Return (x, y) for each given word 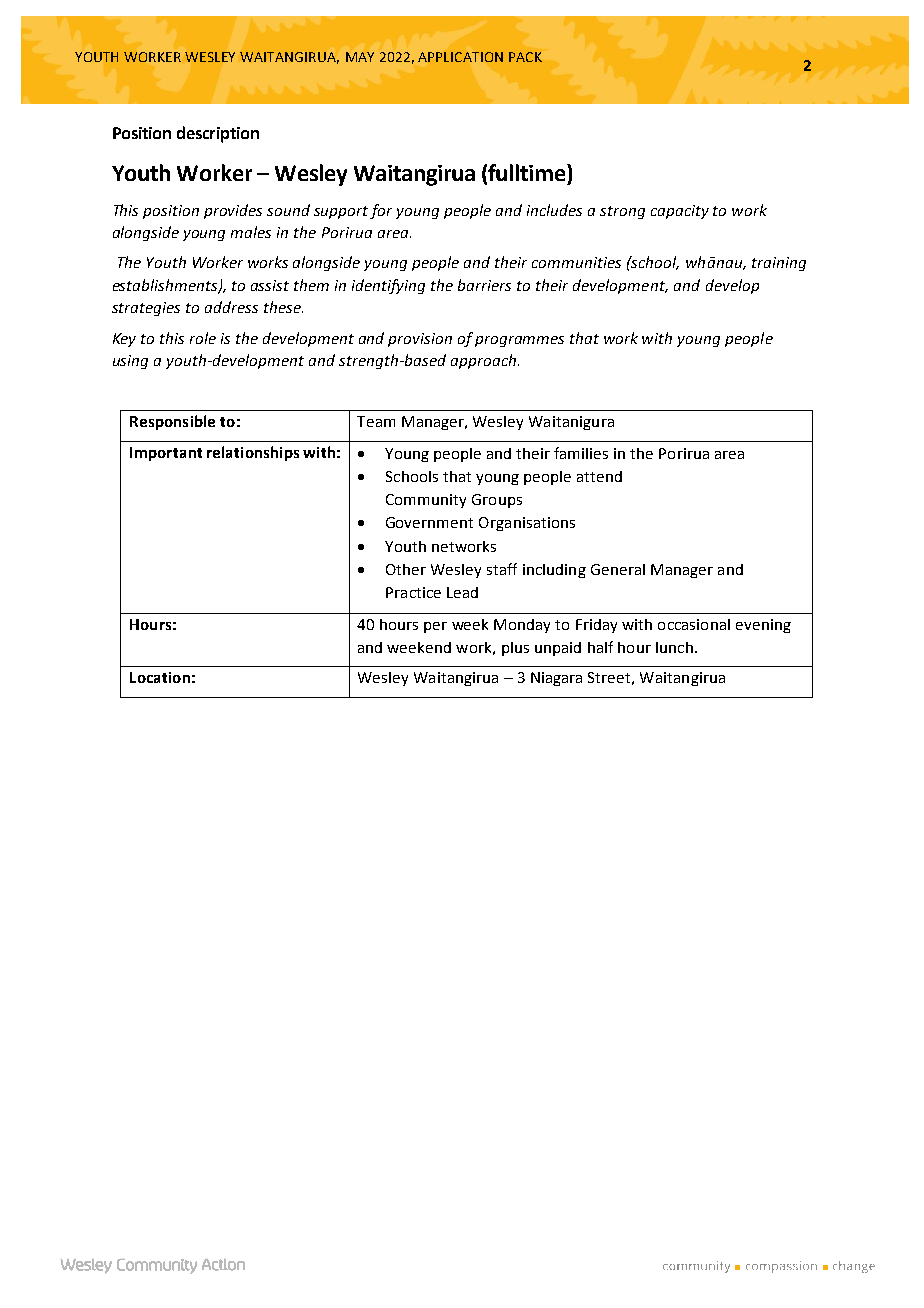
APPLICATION (460, 57)
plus (515, 649)
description (218, 134)
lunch (674, 647)
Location (160, 677)
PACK (525, 57)
